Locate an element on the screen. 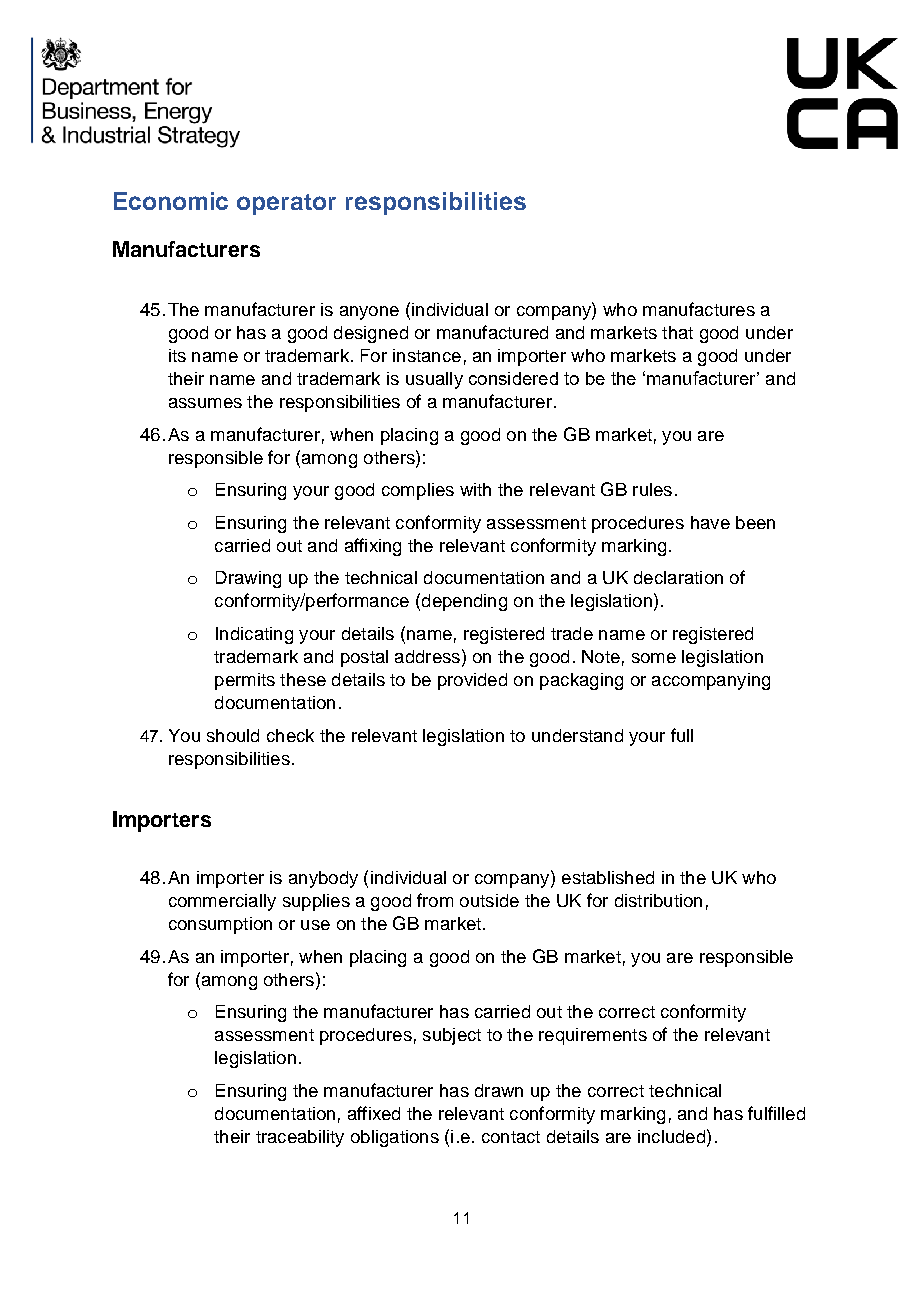  manufactures is located at coordinates (699, 309).
